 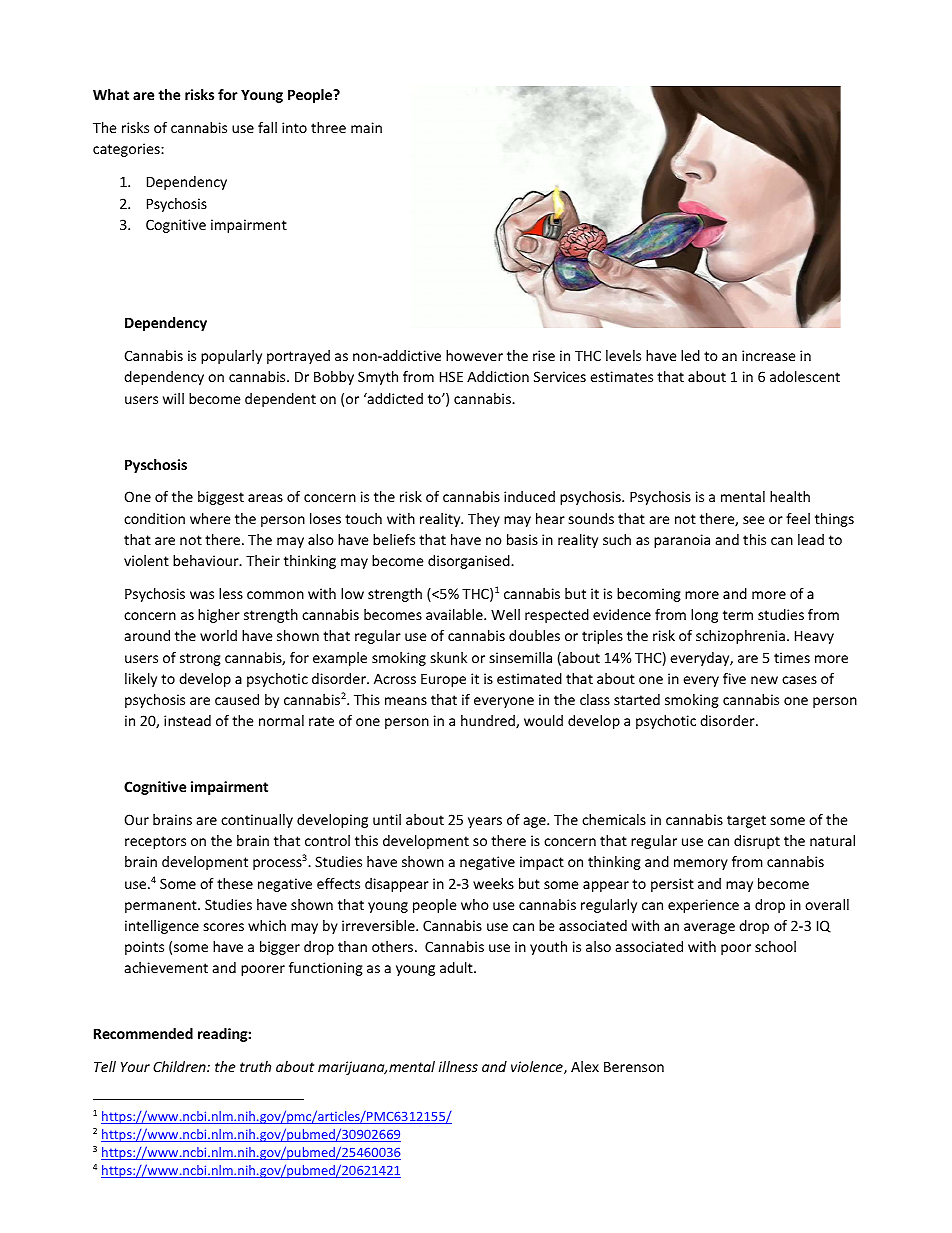 What do you see at coordinates (202, 595) in the image?
I see `was` at bounding box center [202, 595].
